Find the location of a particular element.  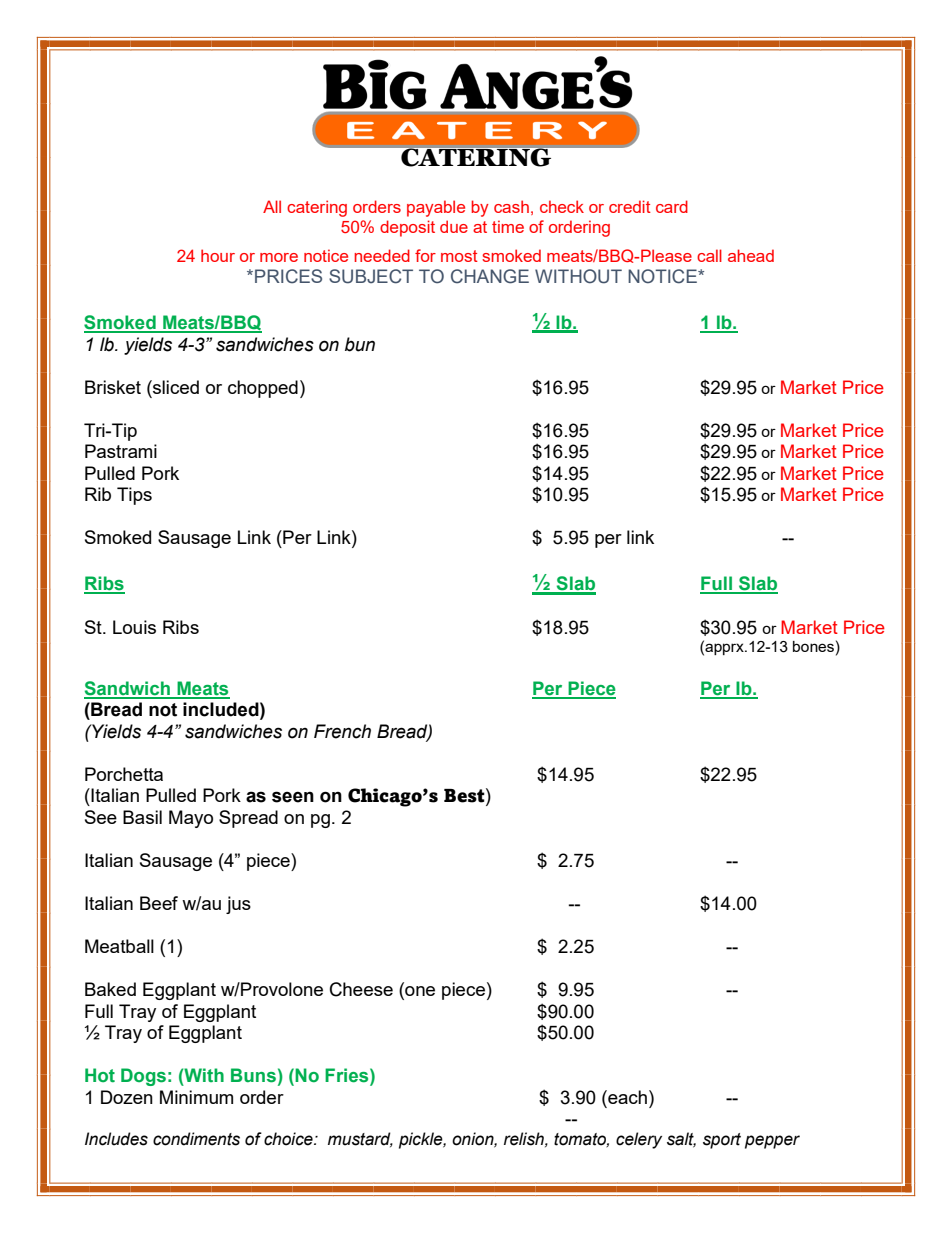

Minimum is located at coordinates (196, 1097).
